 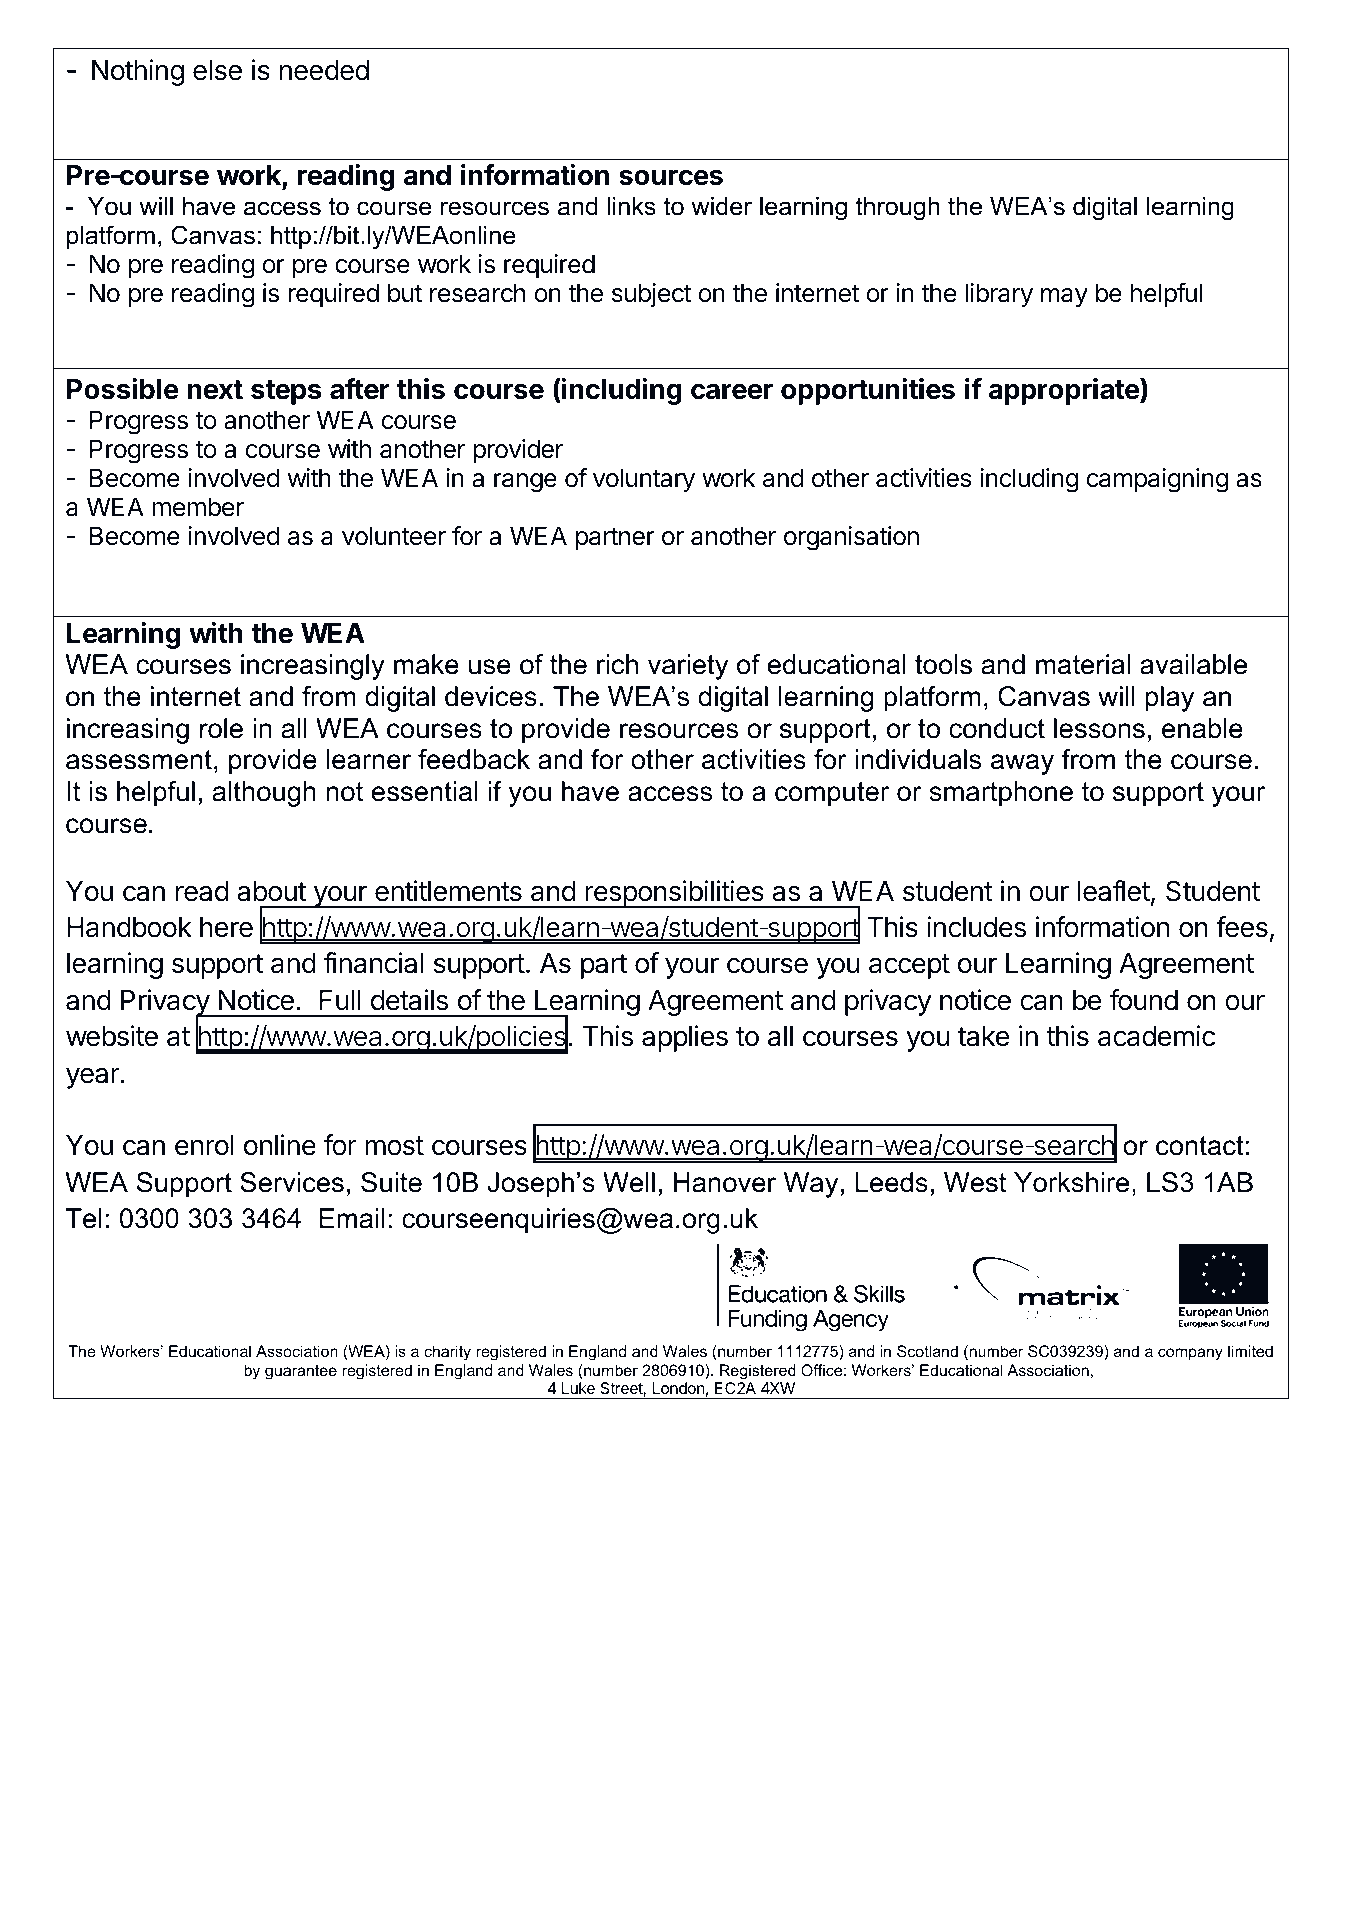 I want to click on guarantee, so click(x=301, y=1372).
